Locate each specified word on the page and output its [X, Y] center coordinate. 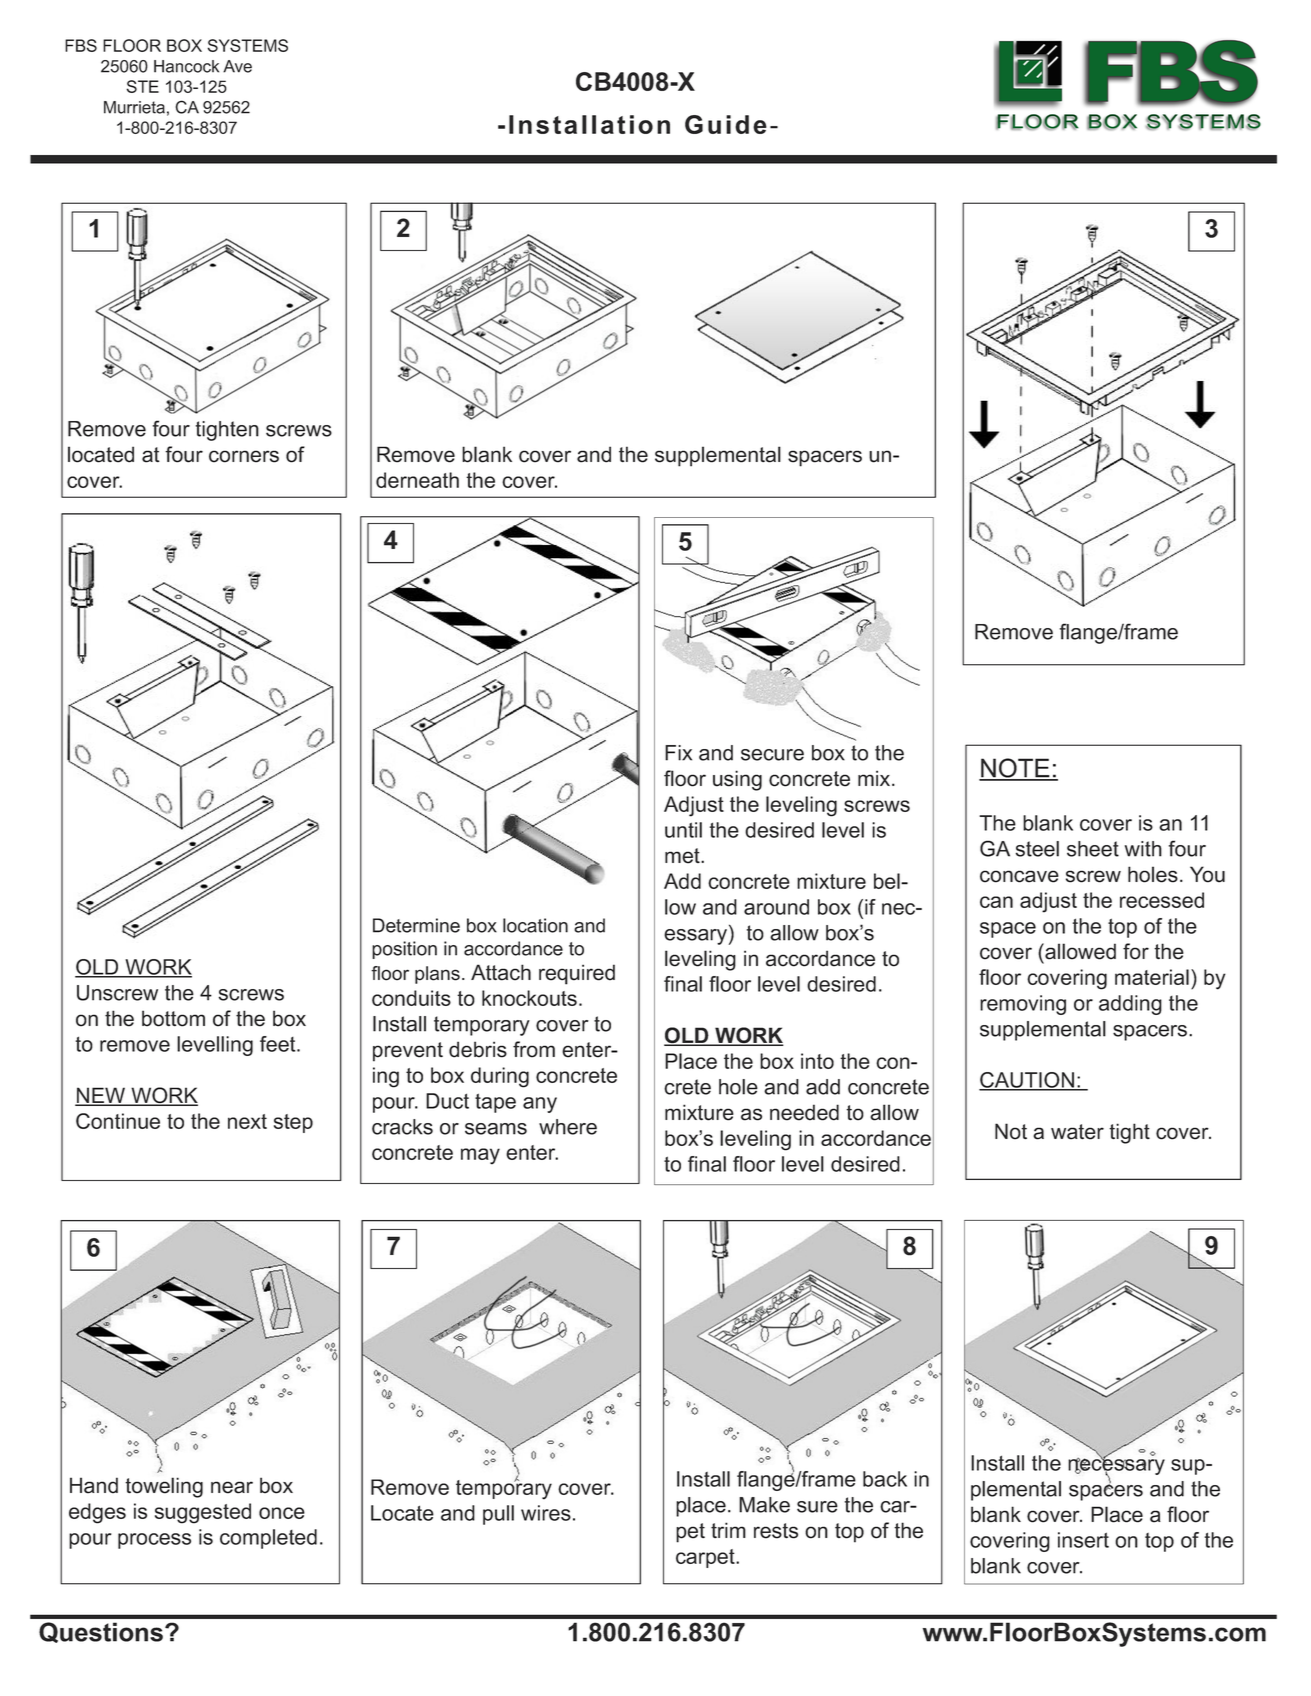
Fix [678, 753]
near [232, 1487]
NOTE [1015, 769]
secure [772, 755]
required [577, 974]
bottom [173, 1018]
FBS [81, 45]
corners [244, 456]
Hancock [186, 66]
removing [1023, 1005]
